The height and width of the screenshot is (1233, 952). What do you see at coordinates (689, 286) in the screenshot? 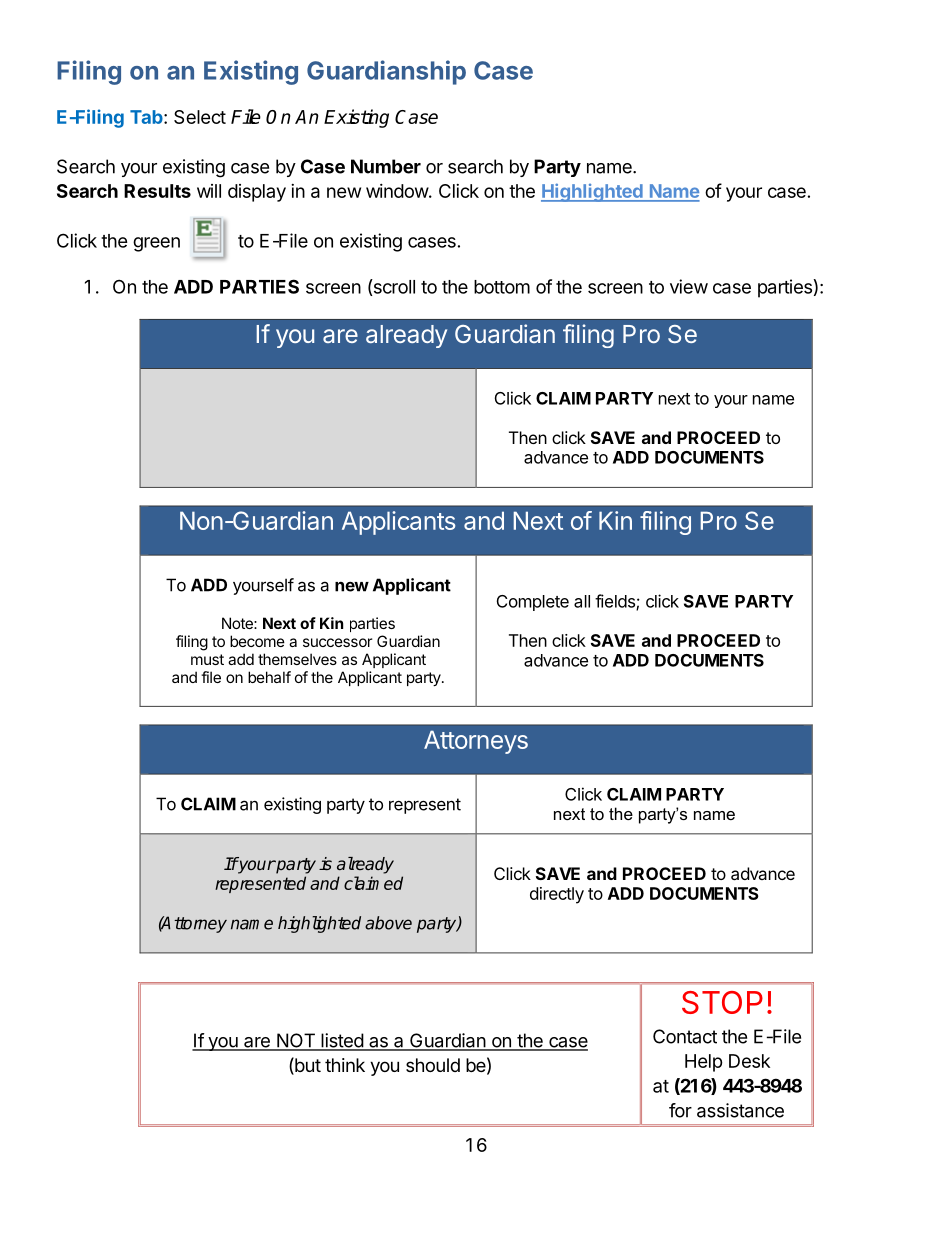
I see `view` at bounding box center [689, 286].
